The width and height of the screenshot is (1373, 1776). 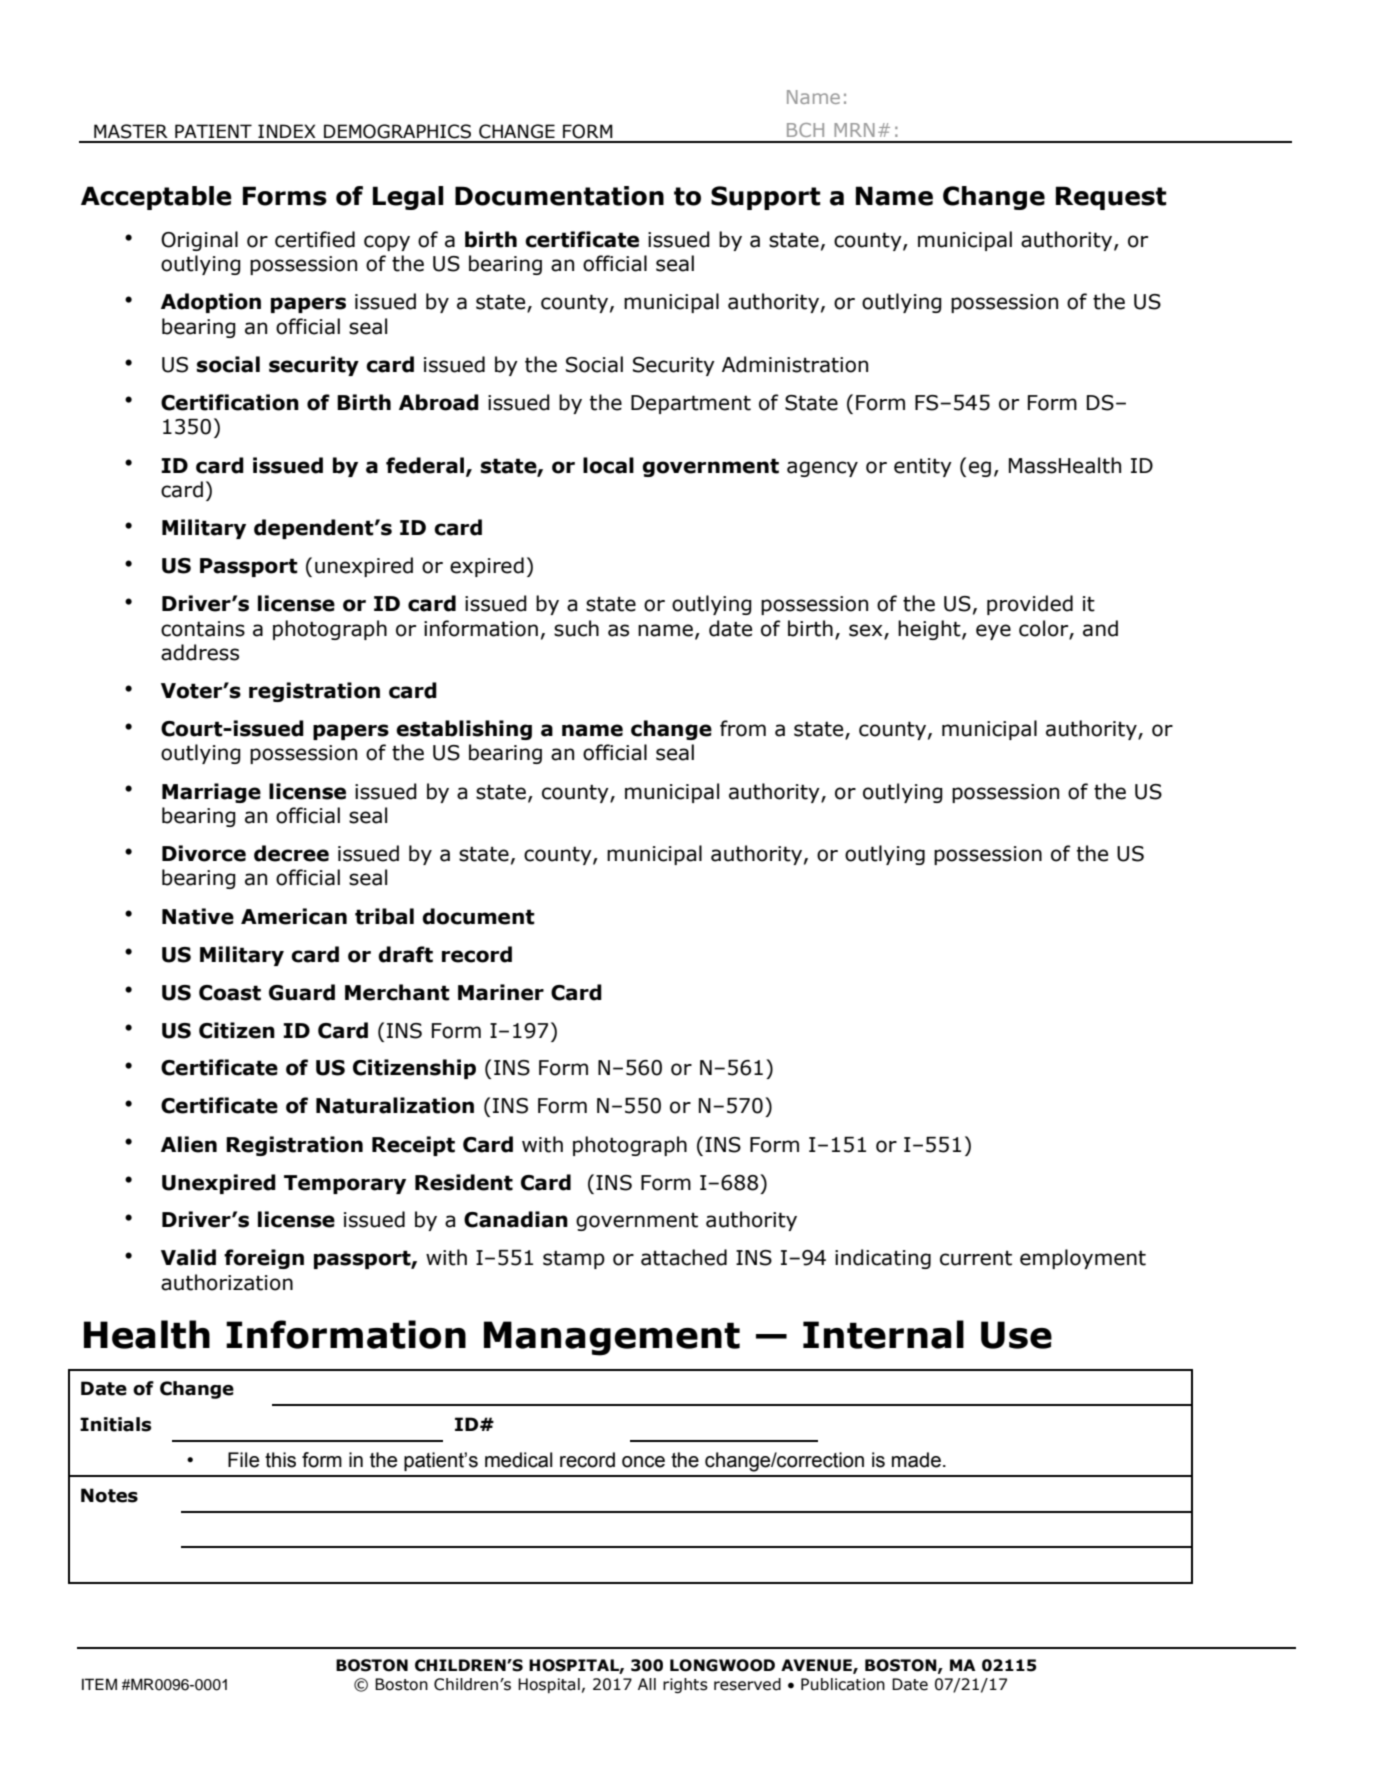 What do you see at coordinates (576, 628) in the screenshot?
I see `such` at bounding box center [576, 628].
